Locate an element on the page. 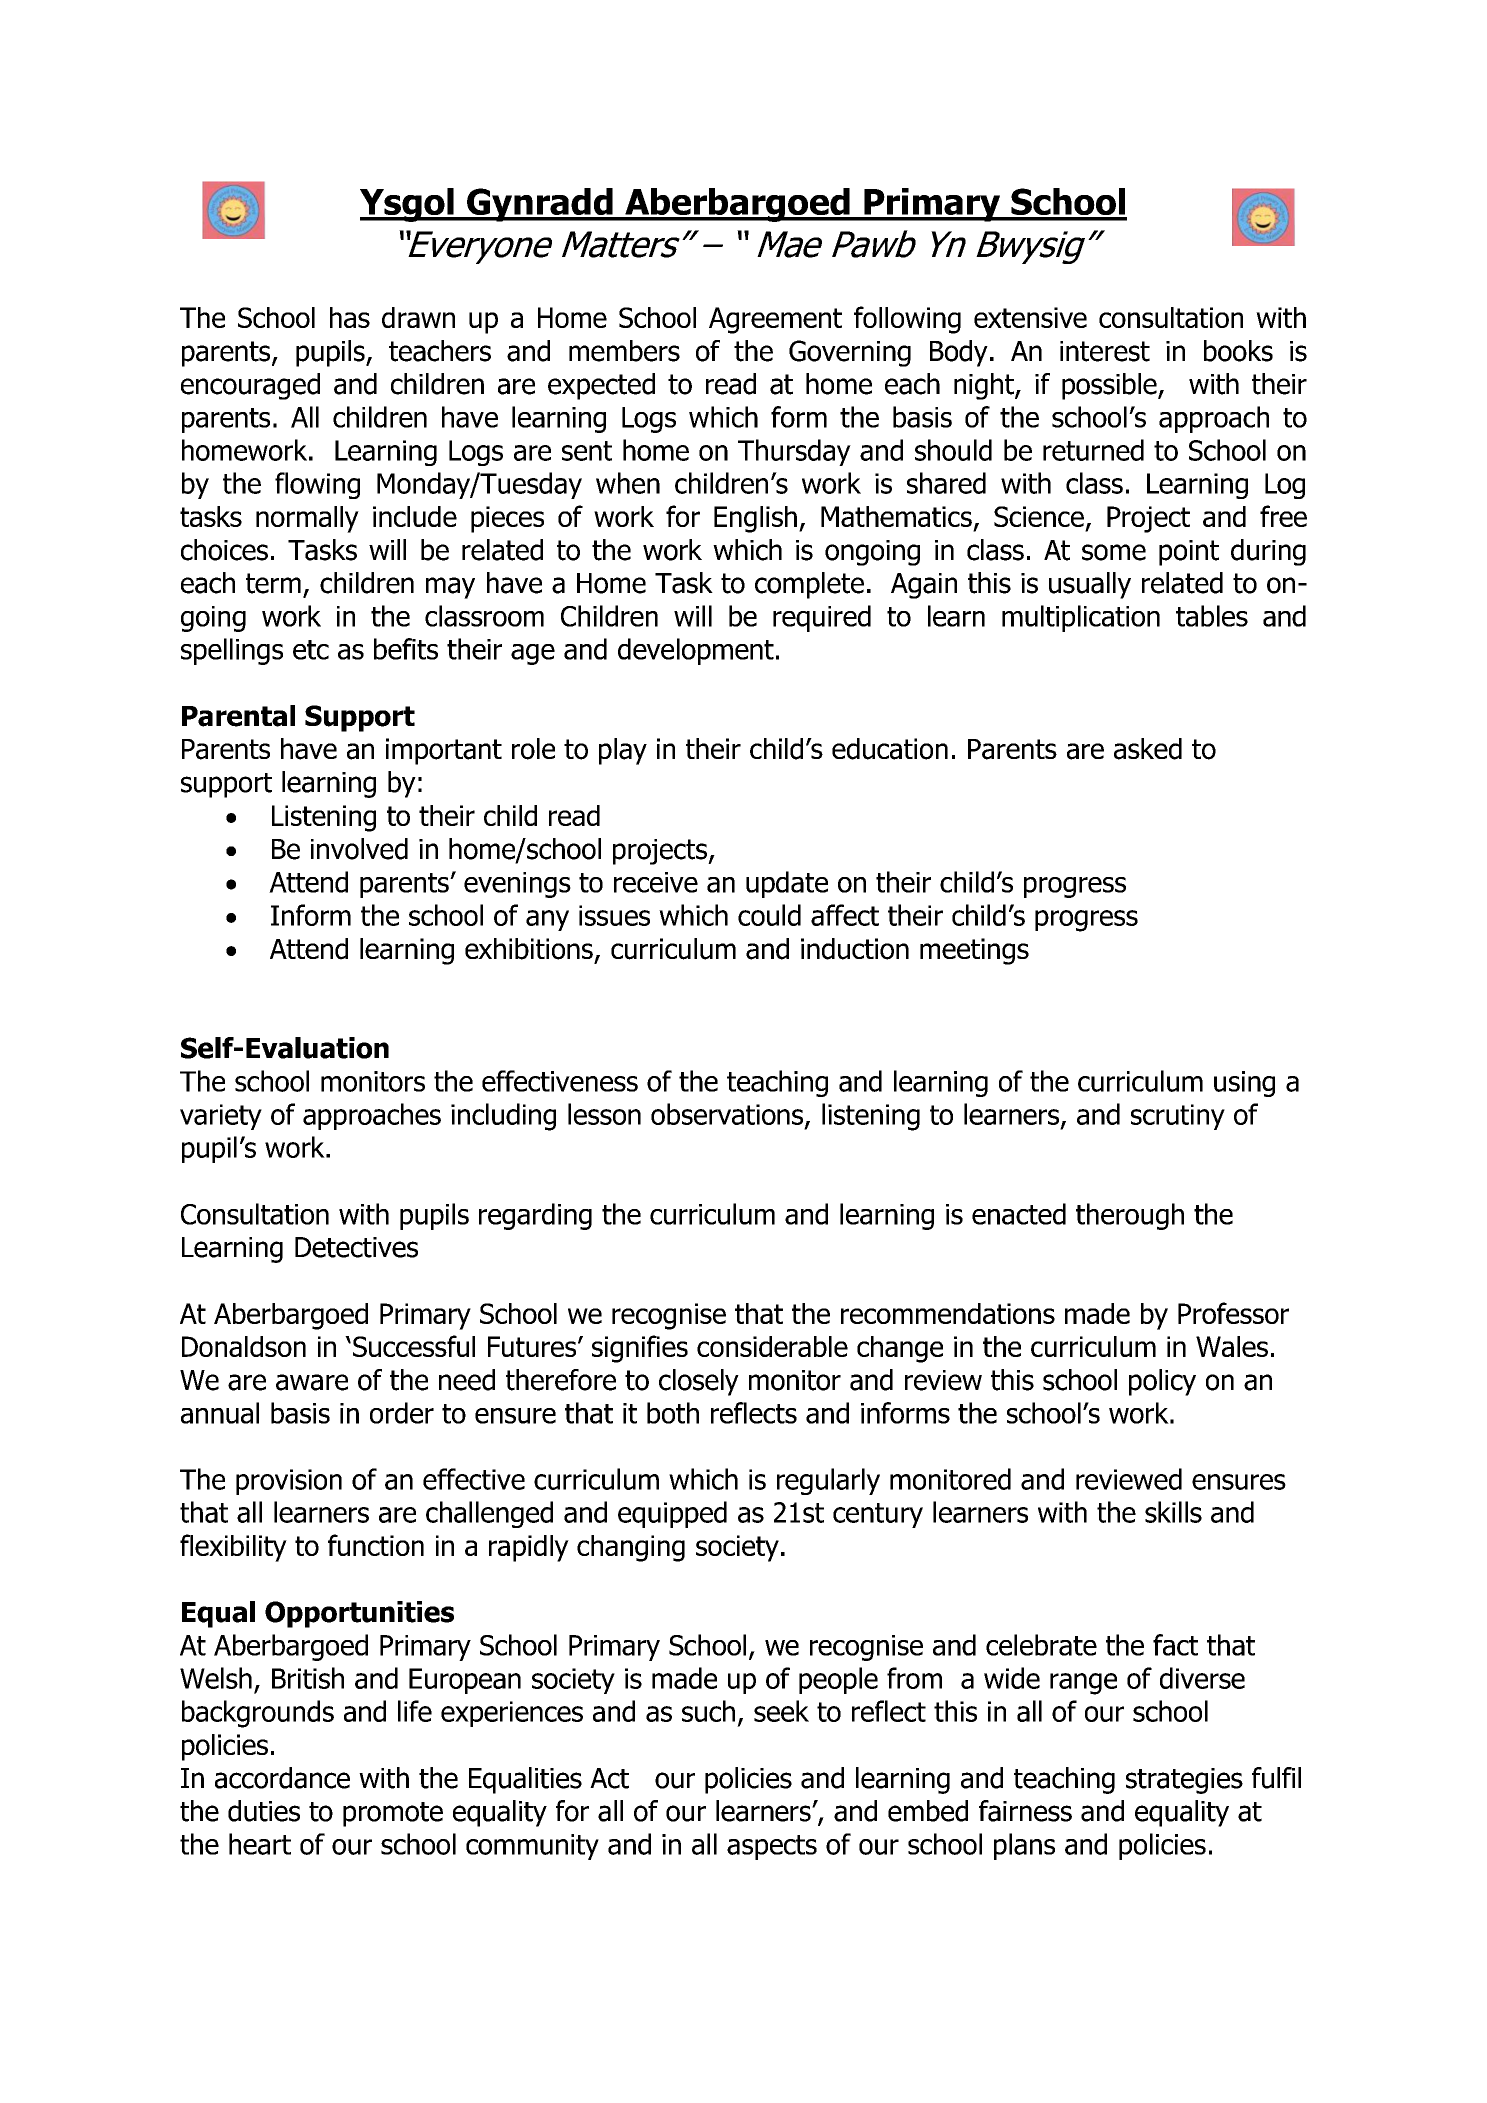 The width and height of the image is (1487, 2103). interest is located at coordinates (1105, 351).
